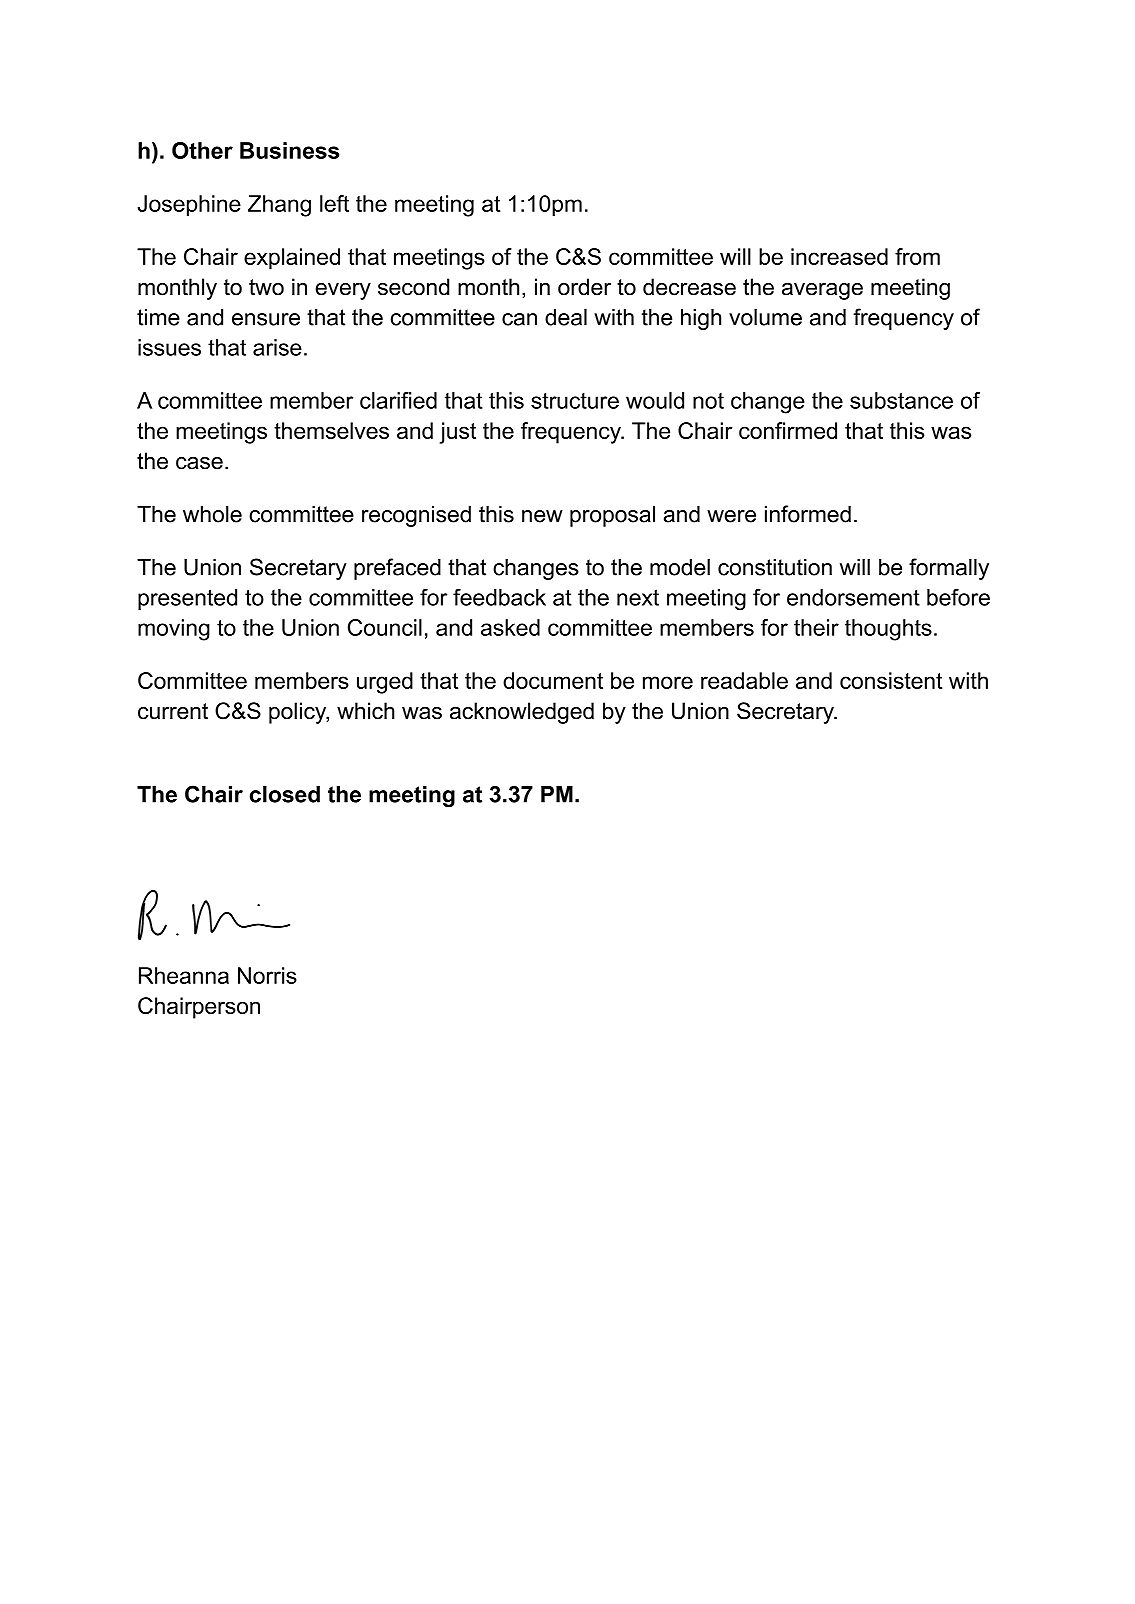 The image size is (1135, 1604). What do you see at coordinates (289, 150) in the screenshot?
I see `Business` at bounding box center [289, 150].
